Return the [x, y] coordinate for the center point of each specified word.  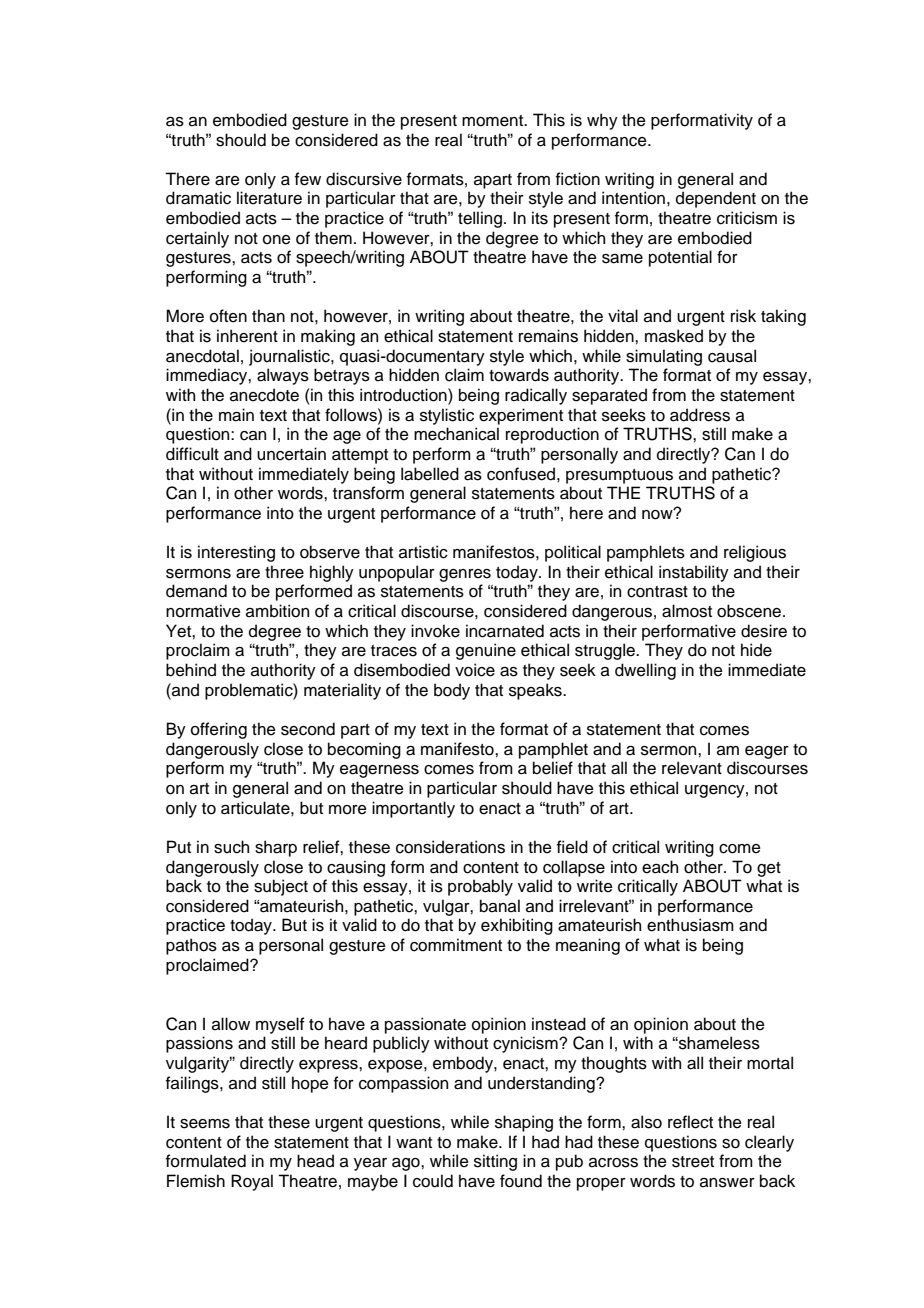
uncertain [291, 454]
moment [494, 121]
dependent [716, 199]
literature [269, 198]
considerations [450, 847]
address [700, 415]
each [660, 867]
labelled [430, 474]
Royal [252, 1182]
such [231, 847]
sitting [495, 1162]
